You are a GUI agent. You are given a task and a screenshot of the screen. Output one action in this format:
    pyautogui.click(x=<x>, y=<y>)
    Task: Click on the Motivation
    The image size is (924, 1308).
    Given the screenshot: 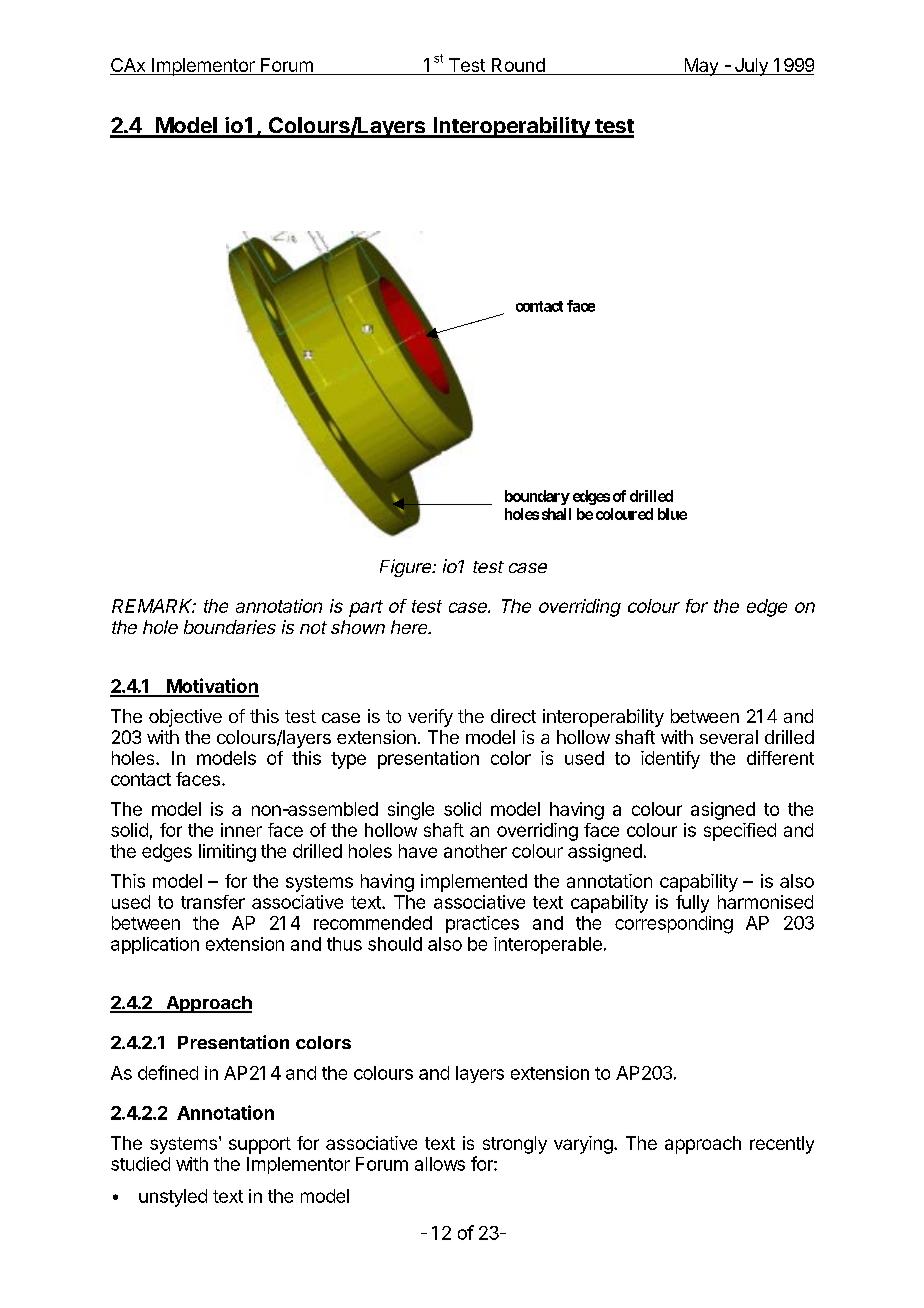 What is the action you would take?
    pyautogui.click(x=212, y=687)
